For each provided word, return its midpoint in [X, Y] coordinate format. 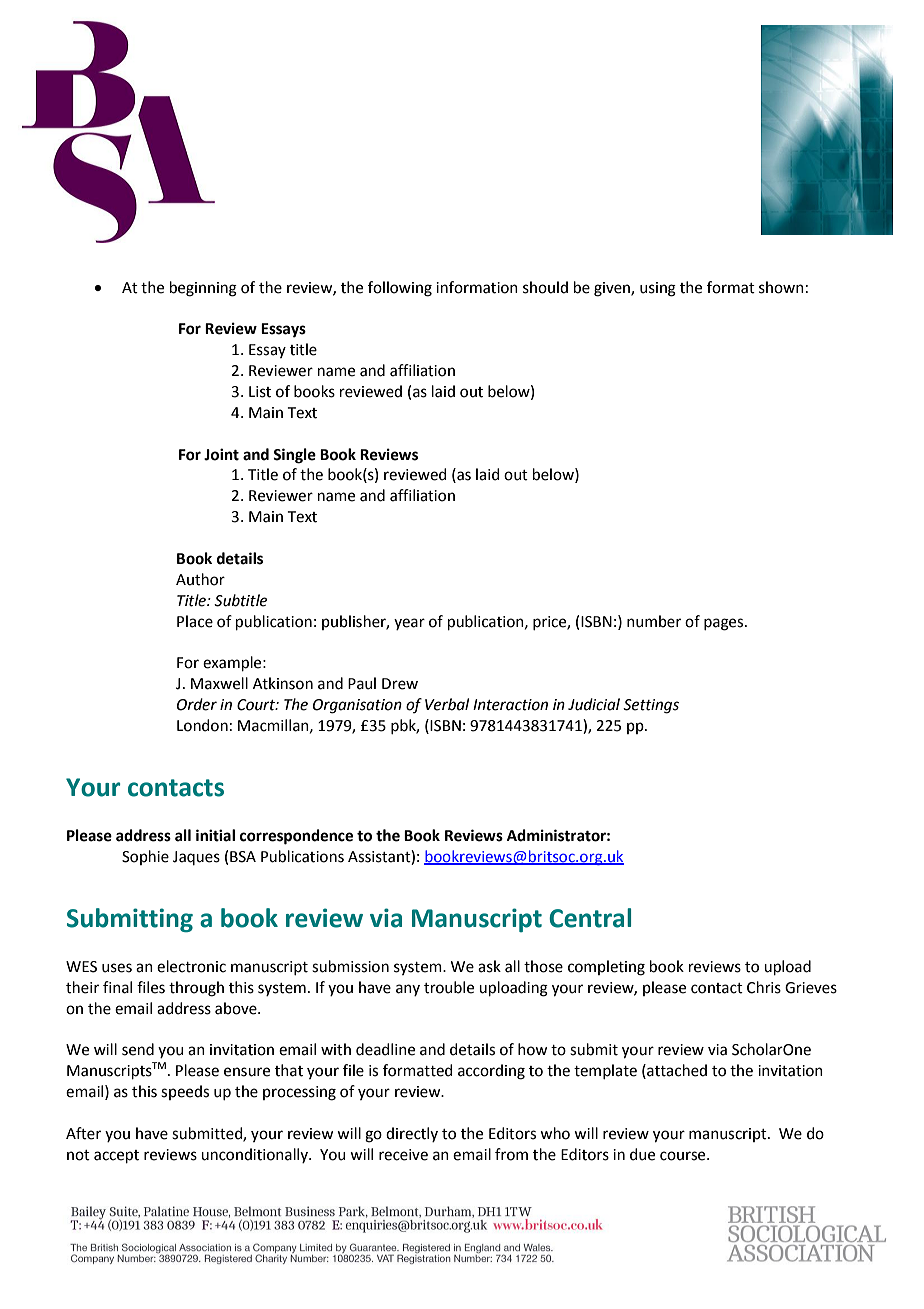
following [400, 289]
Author [200, 579]
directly [412, 1134]
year [409, 624]
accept [116, 1156]
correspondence [296, 837]
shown [781, 287]
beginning [203, 289]
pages [725, 624]
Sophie [145, 857]
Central [590, 918]
